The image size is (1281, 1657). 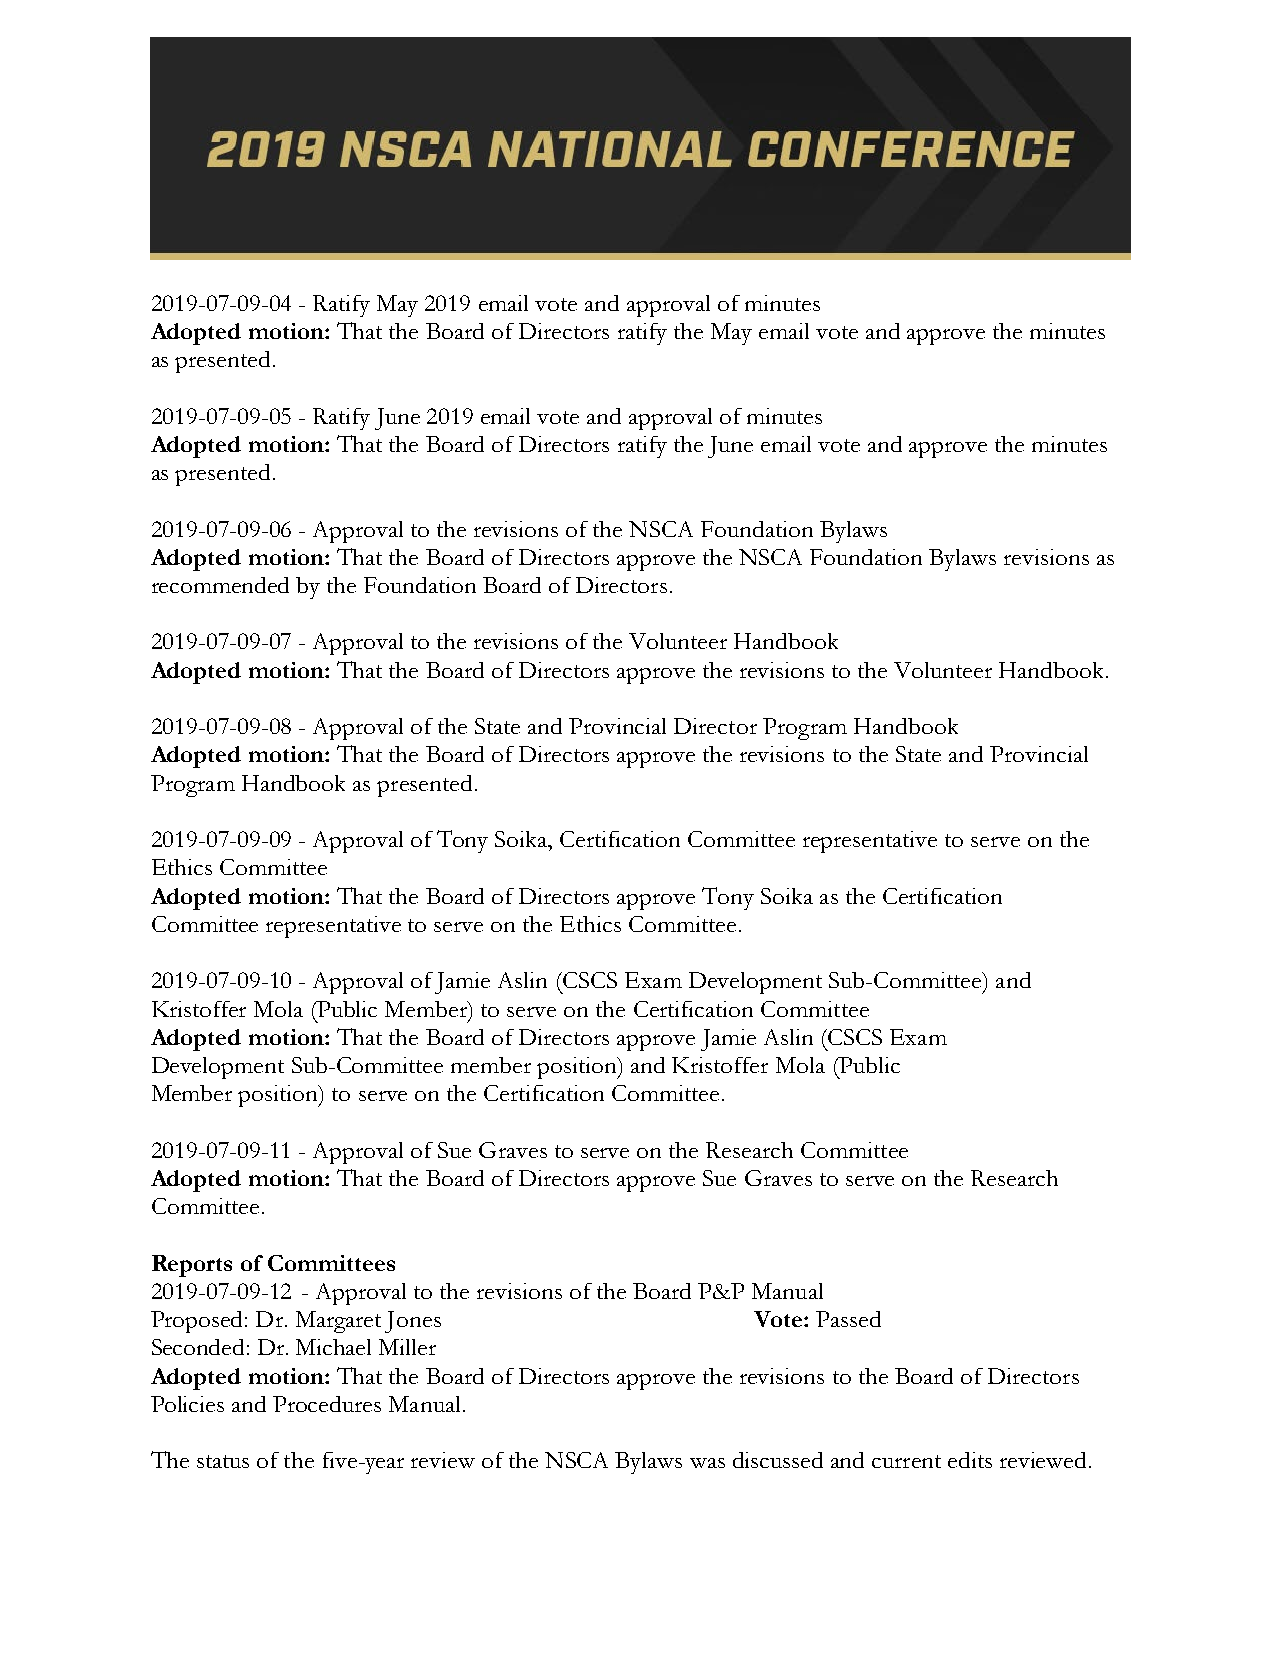 I want to click on Reports, so click(x=192, y=1266).
